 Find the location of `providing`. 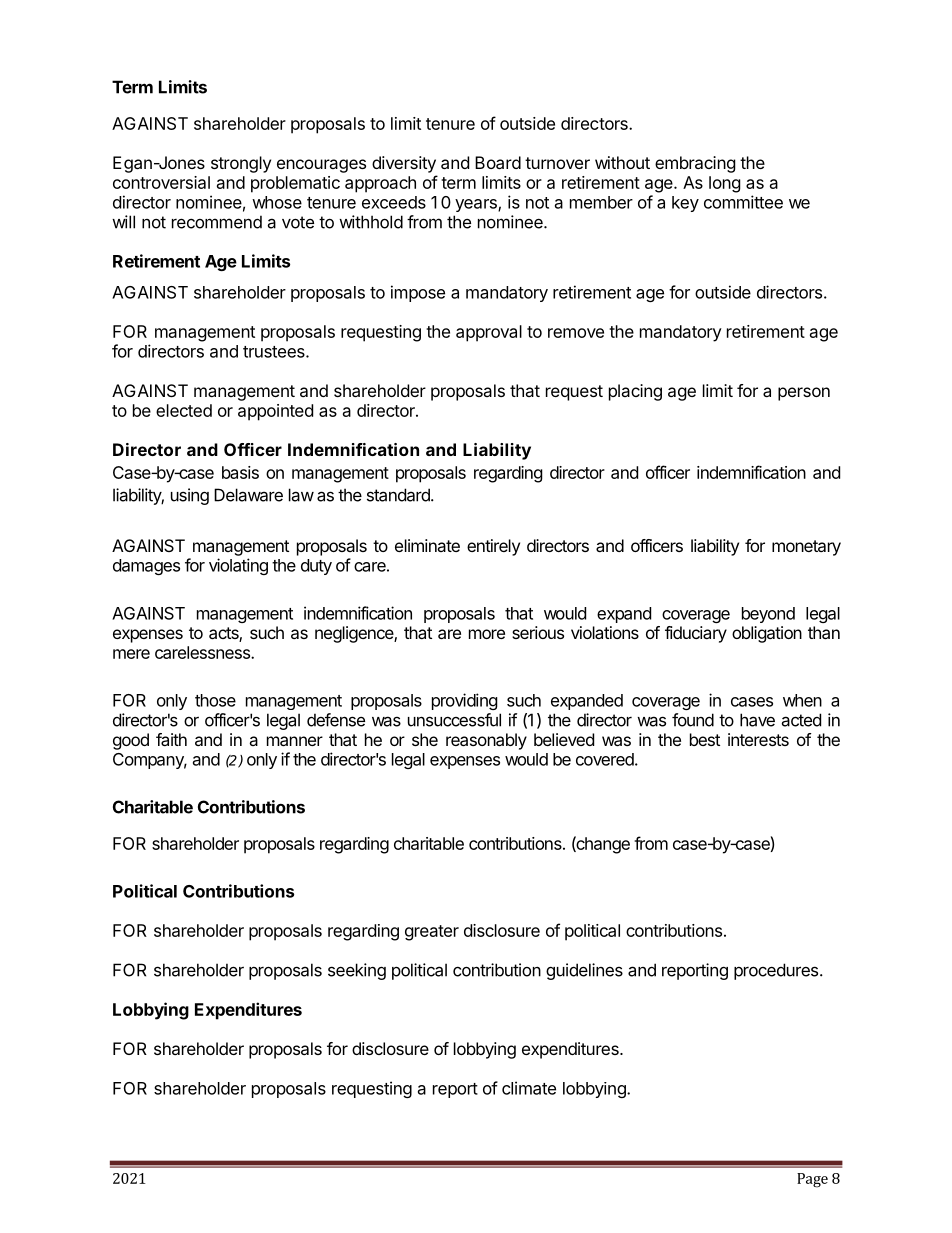

providing is located at coordinates (465, 701).
